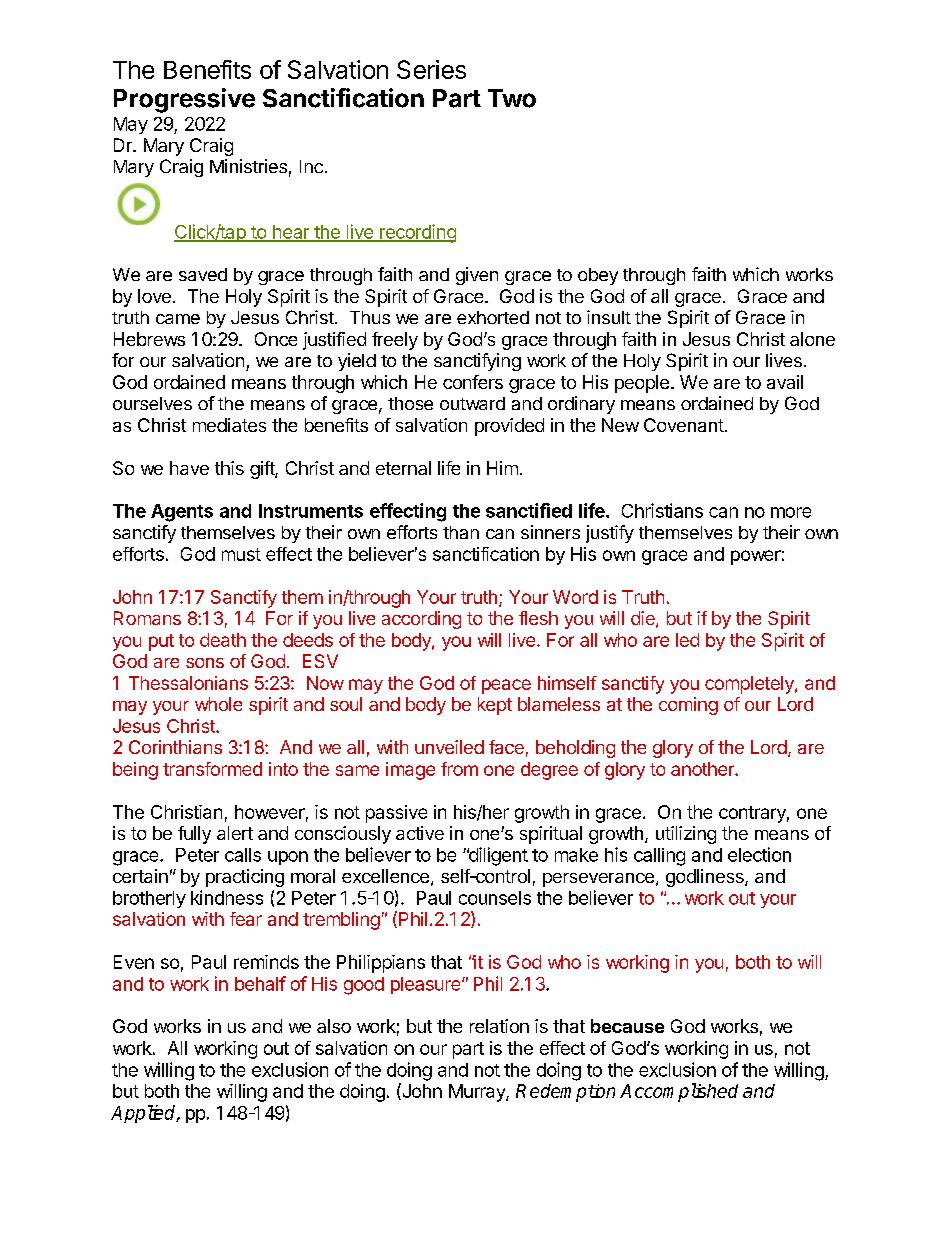  Describe the element at coordinates (260, 983) in the image. I see `behalf` at that location.
